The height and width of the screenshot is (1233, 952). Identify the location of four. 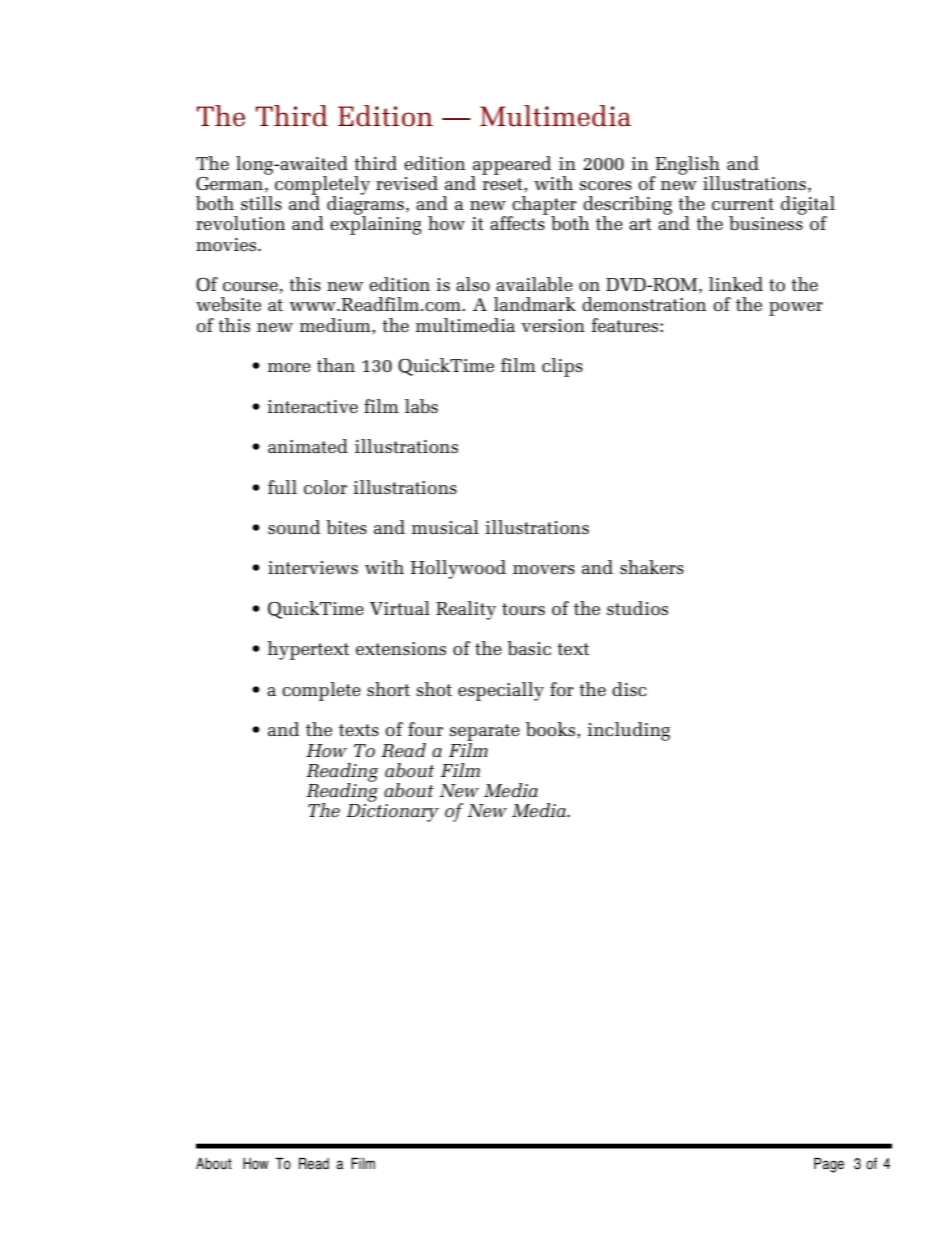
(425, 729).
